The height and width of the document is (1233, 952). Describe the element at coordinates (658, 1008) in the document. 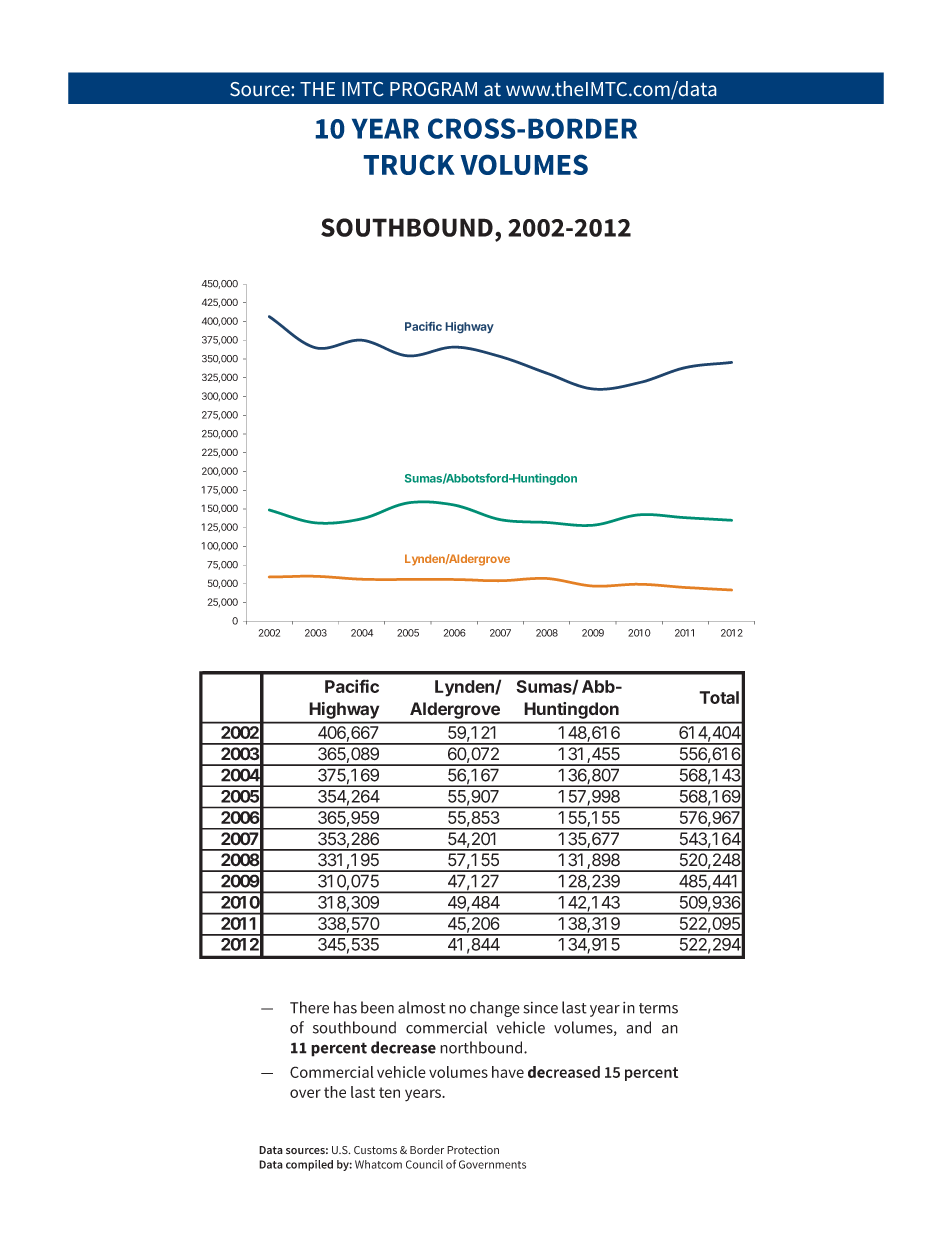

I see `terms` at that location.
